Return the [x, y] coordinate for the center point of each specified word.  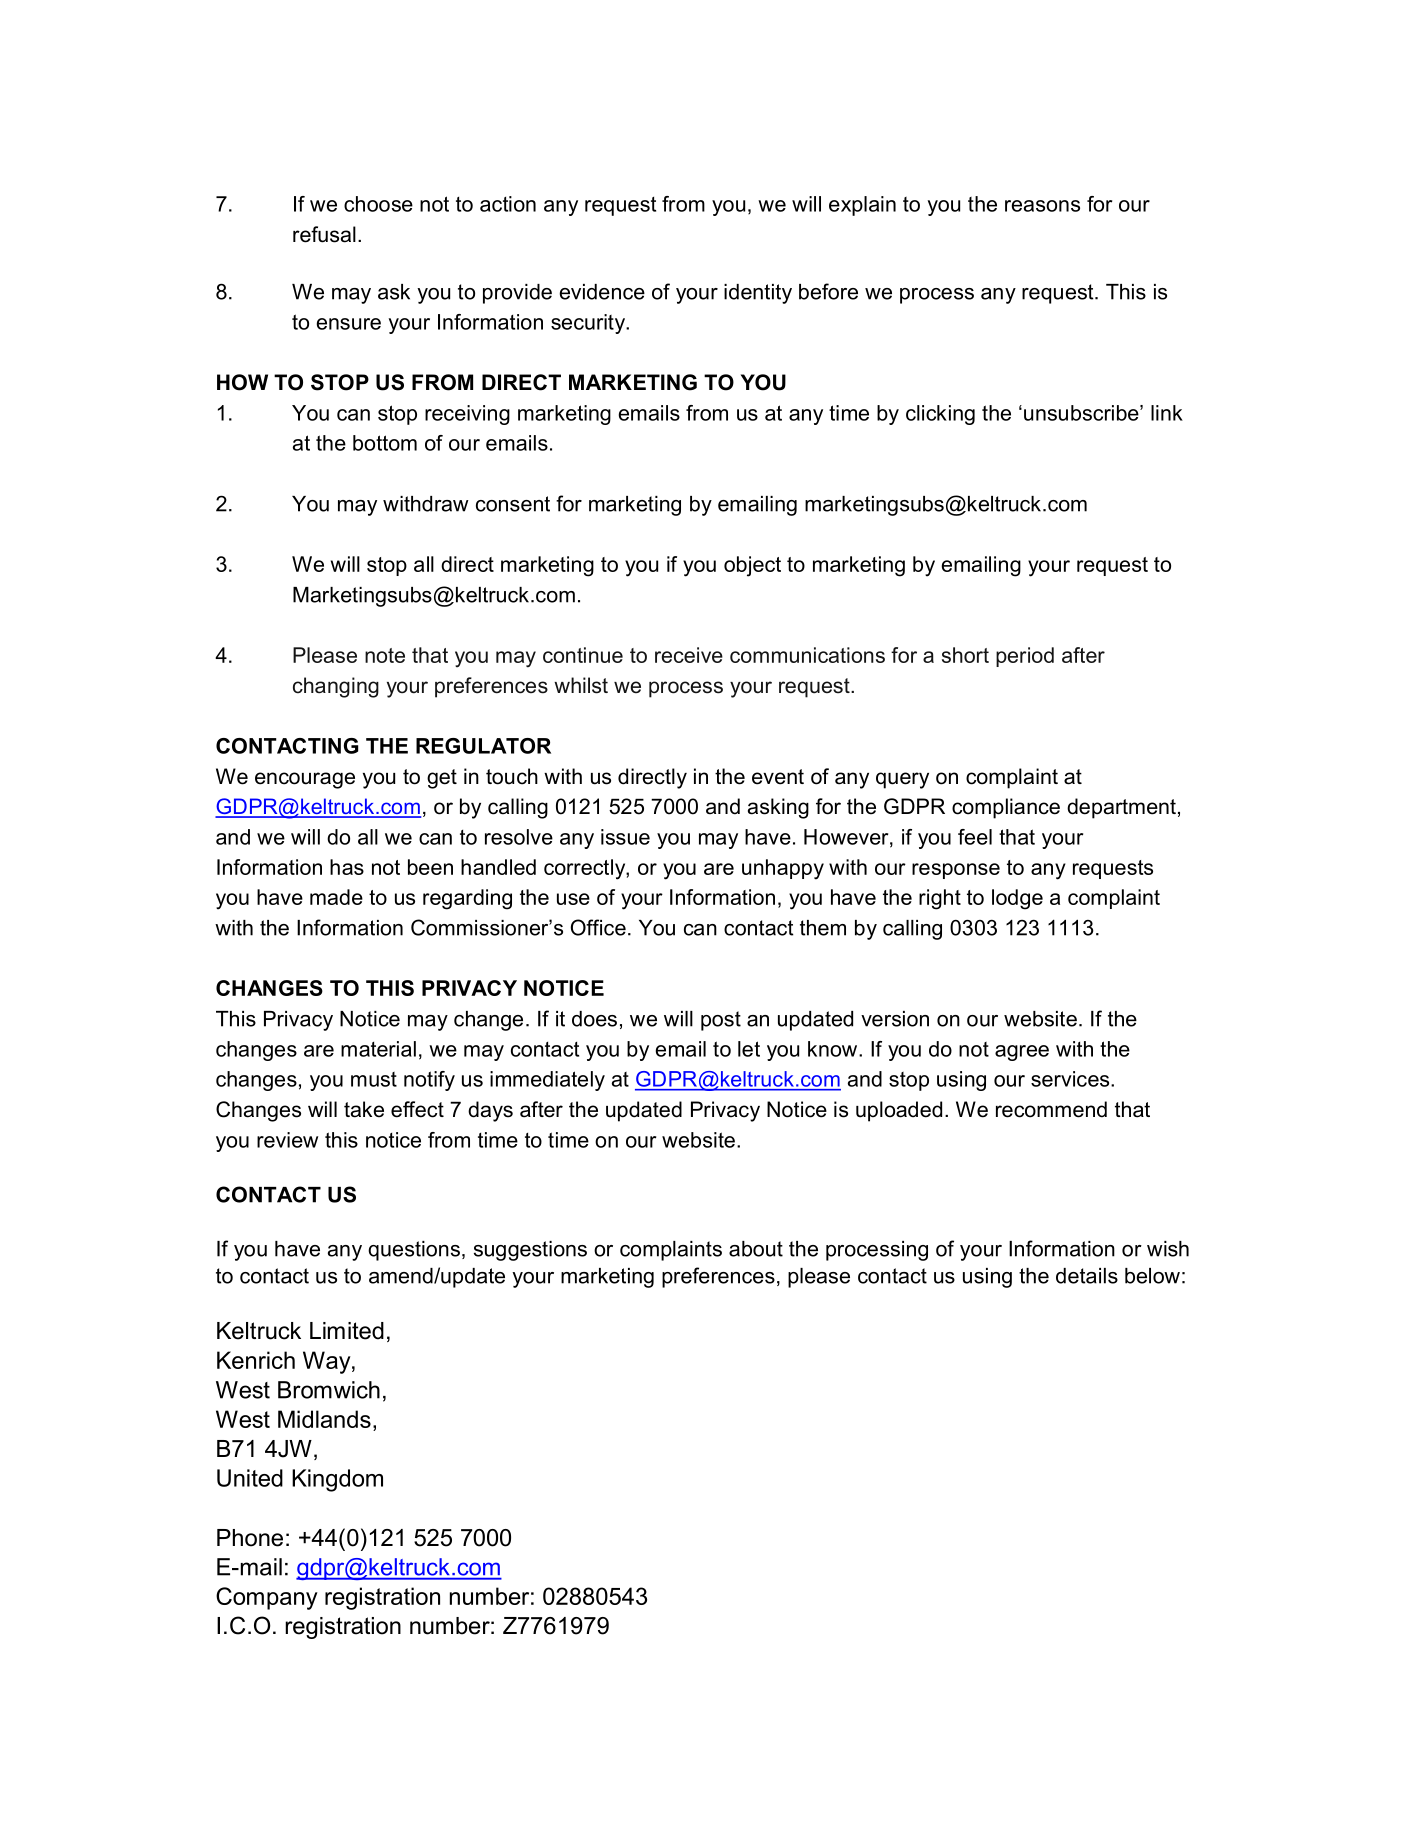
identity [758, 294]
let [749, 1049]
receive [689, 655]
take [364, 1109]
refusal [324, 234]
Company [267, 1598]
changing [336, 687]
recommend [1051, 1109]
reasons [1042, 206]
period [1025, 657]
